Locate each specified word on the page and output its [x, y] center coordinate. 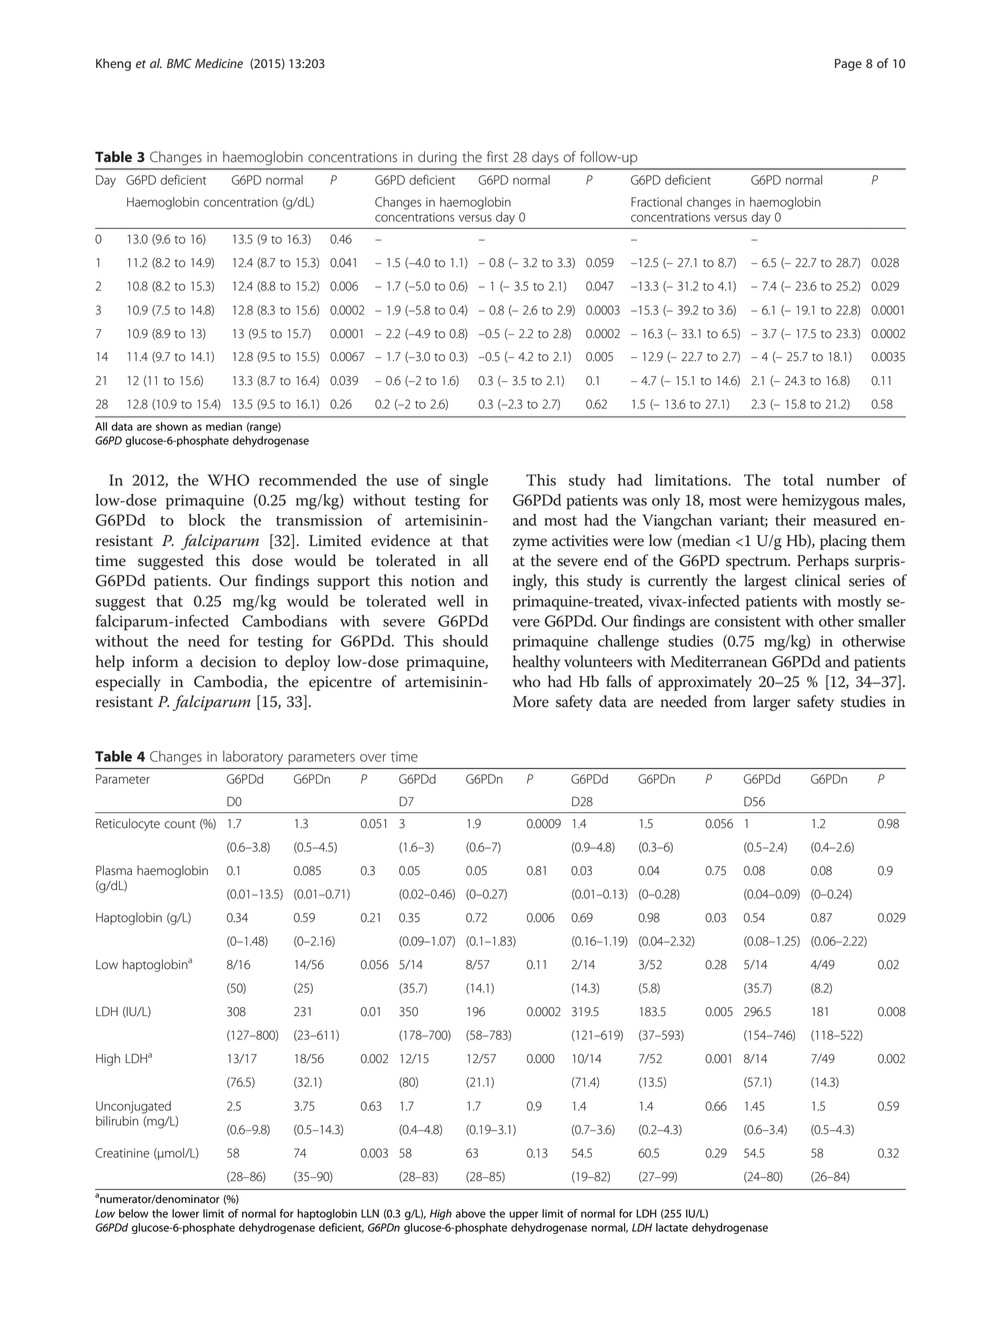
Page [848, 65]
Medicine [219, 63]
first [497, 157]
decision [228, 661]
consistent [748, 621]
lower [185, 1213]
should [465, 641]
